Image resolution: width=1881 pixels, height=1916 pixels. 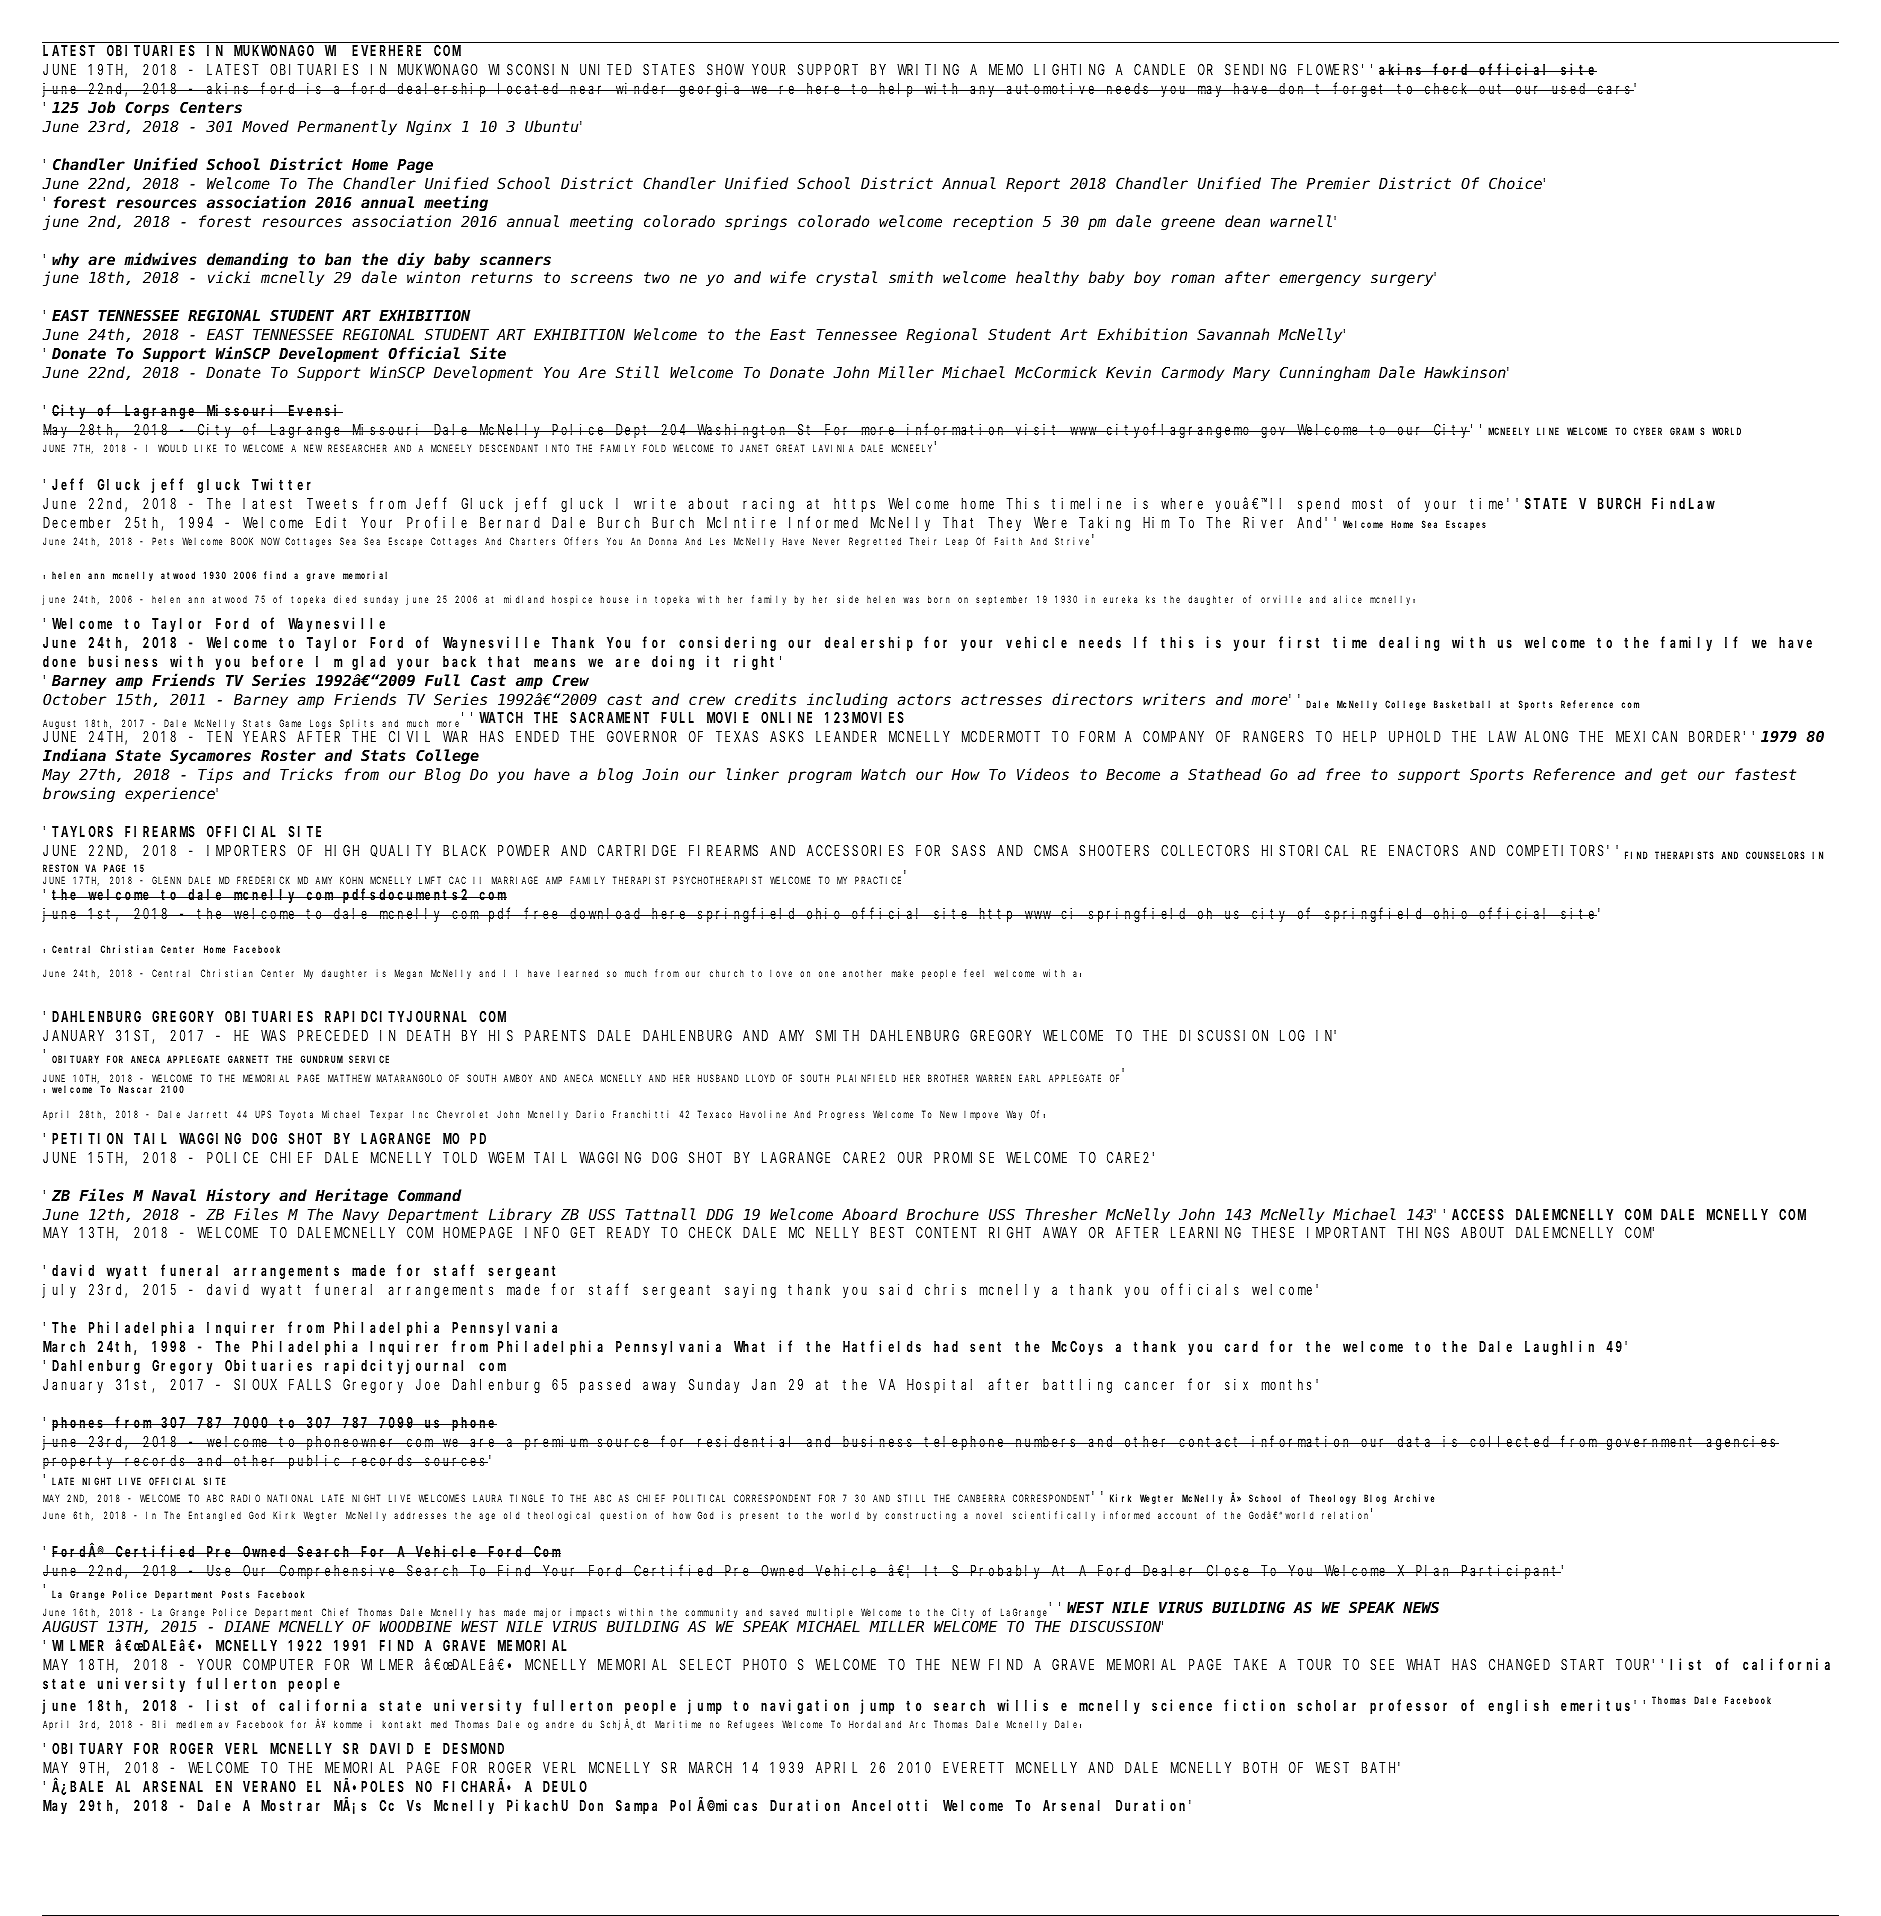 What do you see at coordinates (902, 973) in the page?
I see `make` at bounding box center [902, 973].
